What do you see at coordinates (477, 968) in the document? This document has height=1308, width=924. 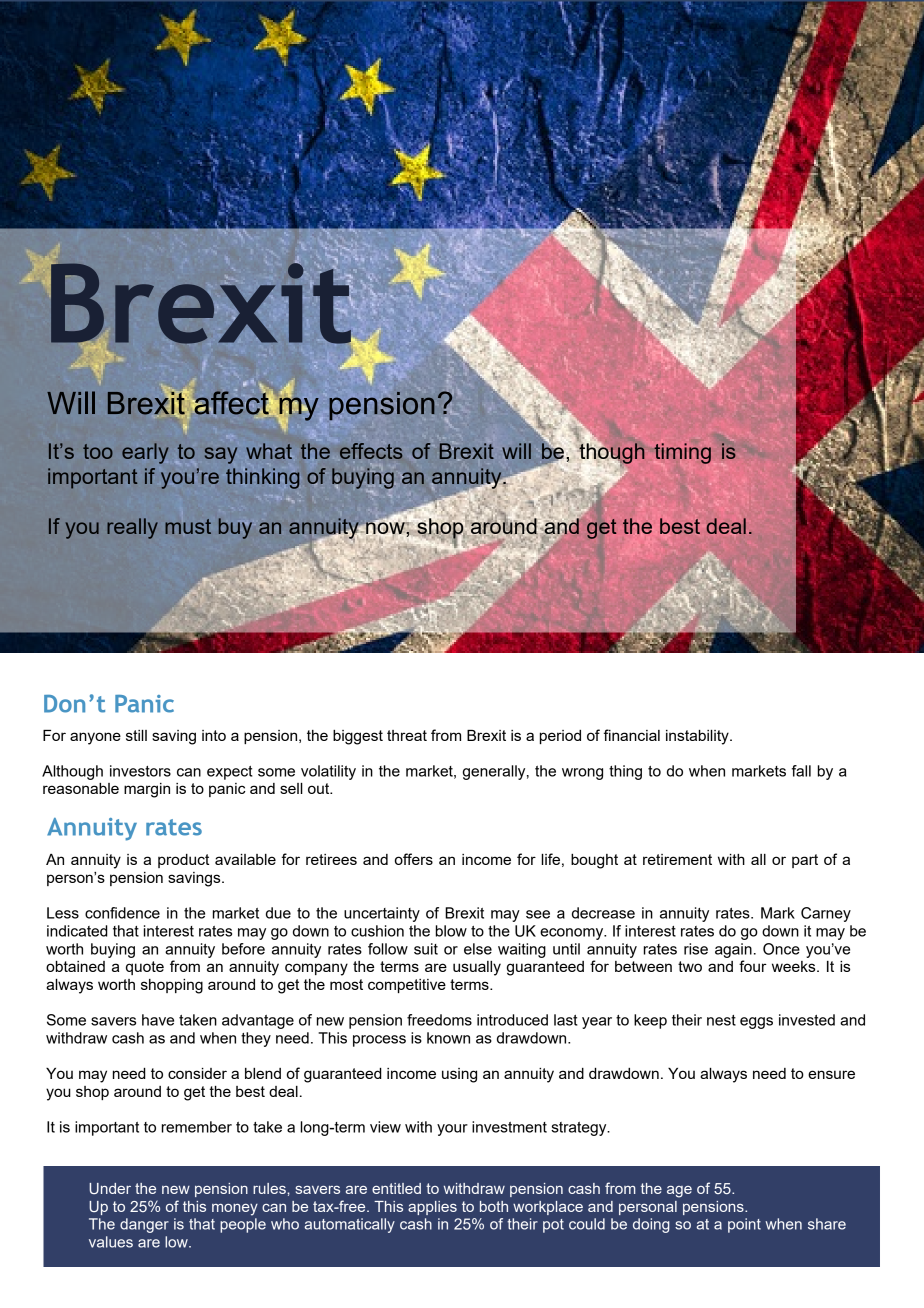 I see `usually` at bounding box center [477, 968].
